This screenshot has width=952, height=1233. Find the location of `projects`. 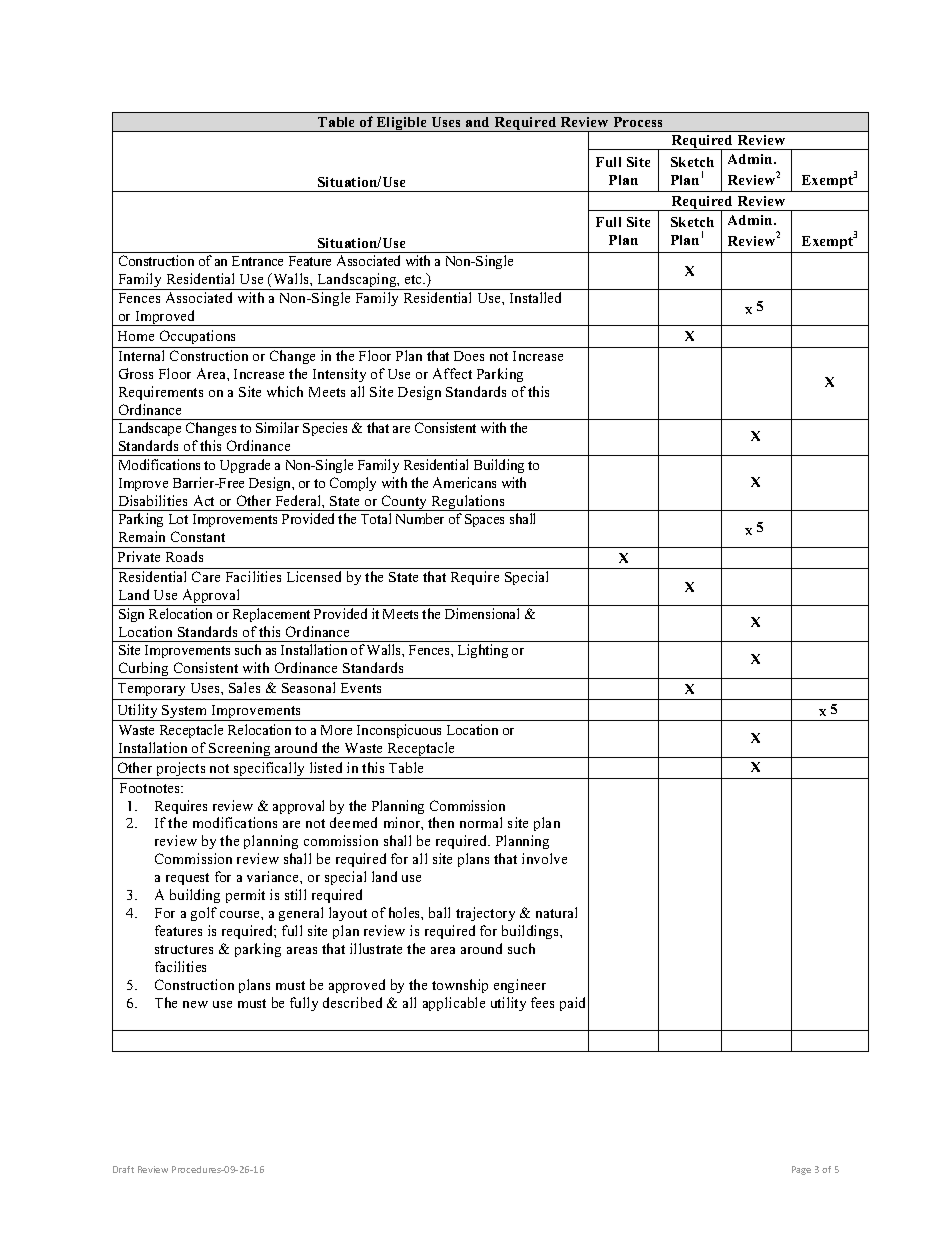

projects is located at coordinates (181, 770).
